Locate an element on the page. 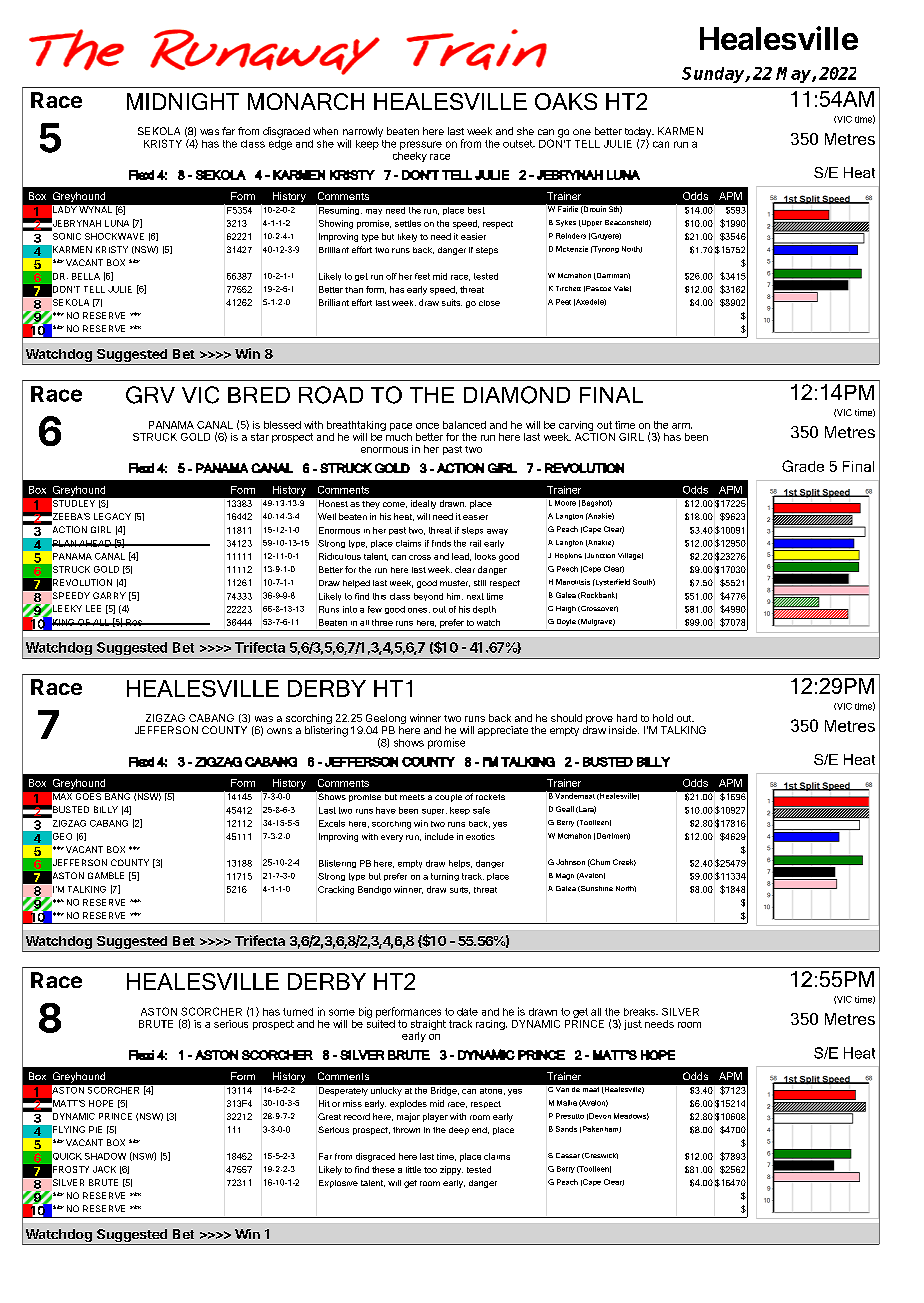  OAKS is located at coordinates (566, 101).
